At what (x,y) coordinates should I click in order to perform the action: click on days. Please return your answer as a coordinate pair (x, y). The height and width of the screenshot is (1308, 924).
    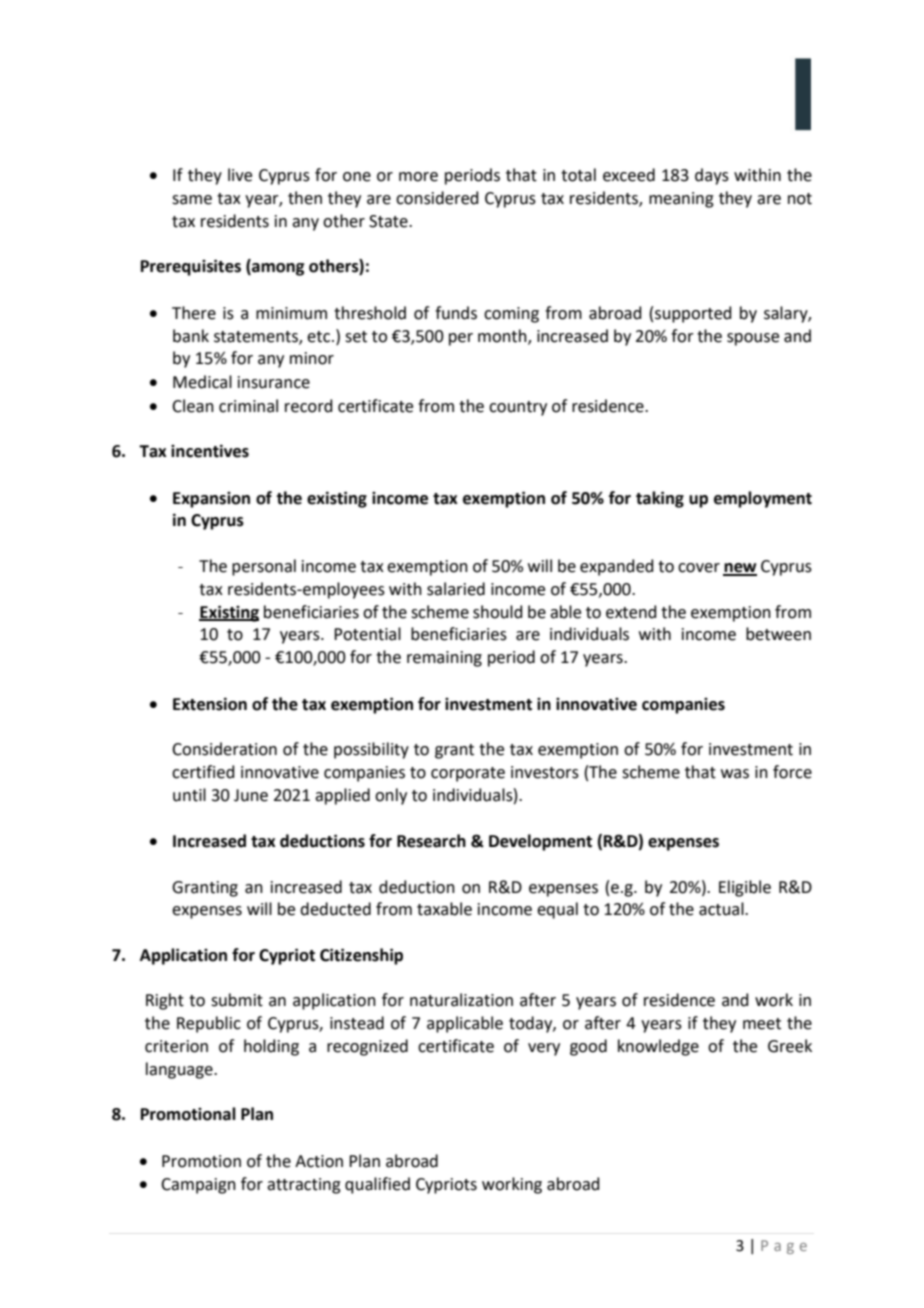
    Looking at the image, I should click on (712, 176).
